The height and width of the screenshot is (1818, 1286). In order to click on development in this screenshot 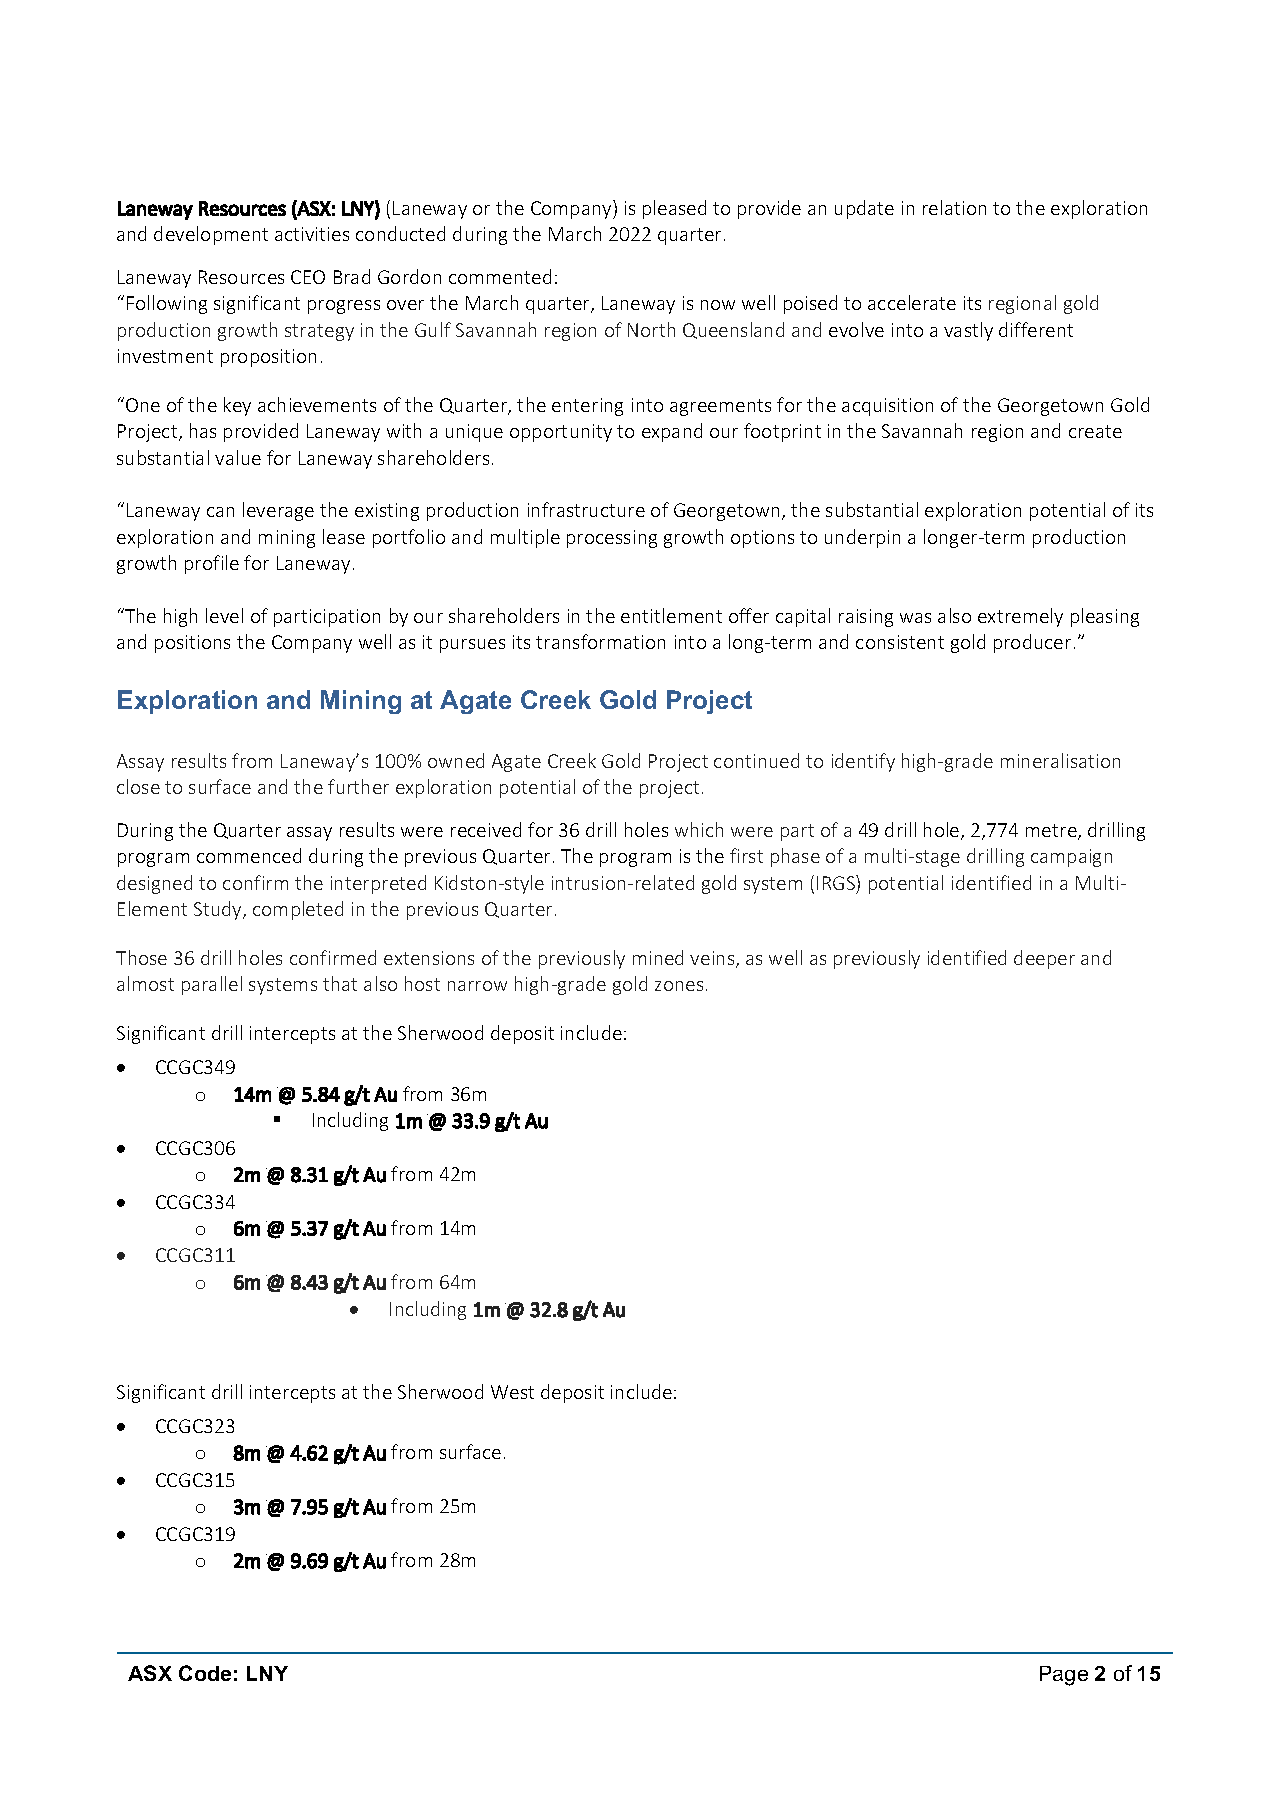, I will do `click(211, 235)`.
